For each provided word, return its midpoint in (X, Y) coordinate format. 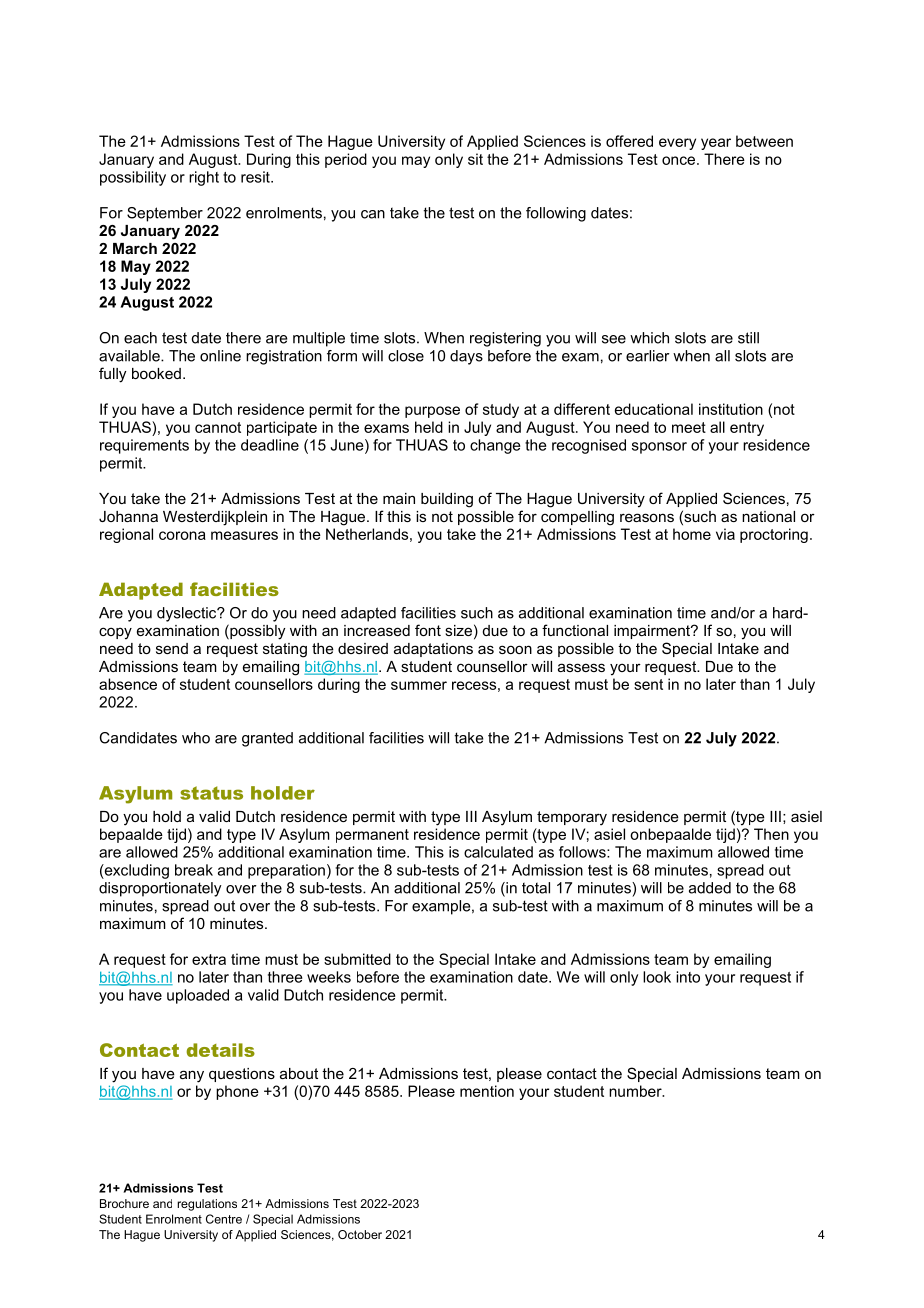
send (172, 648)
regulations (207, 1205)
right (204, 178)
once (678, 160)
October (360, 1234)
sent (648, 684)
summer (419, 685)
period (346, 160)
